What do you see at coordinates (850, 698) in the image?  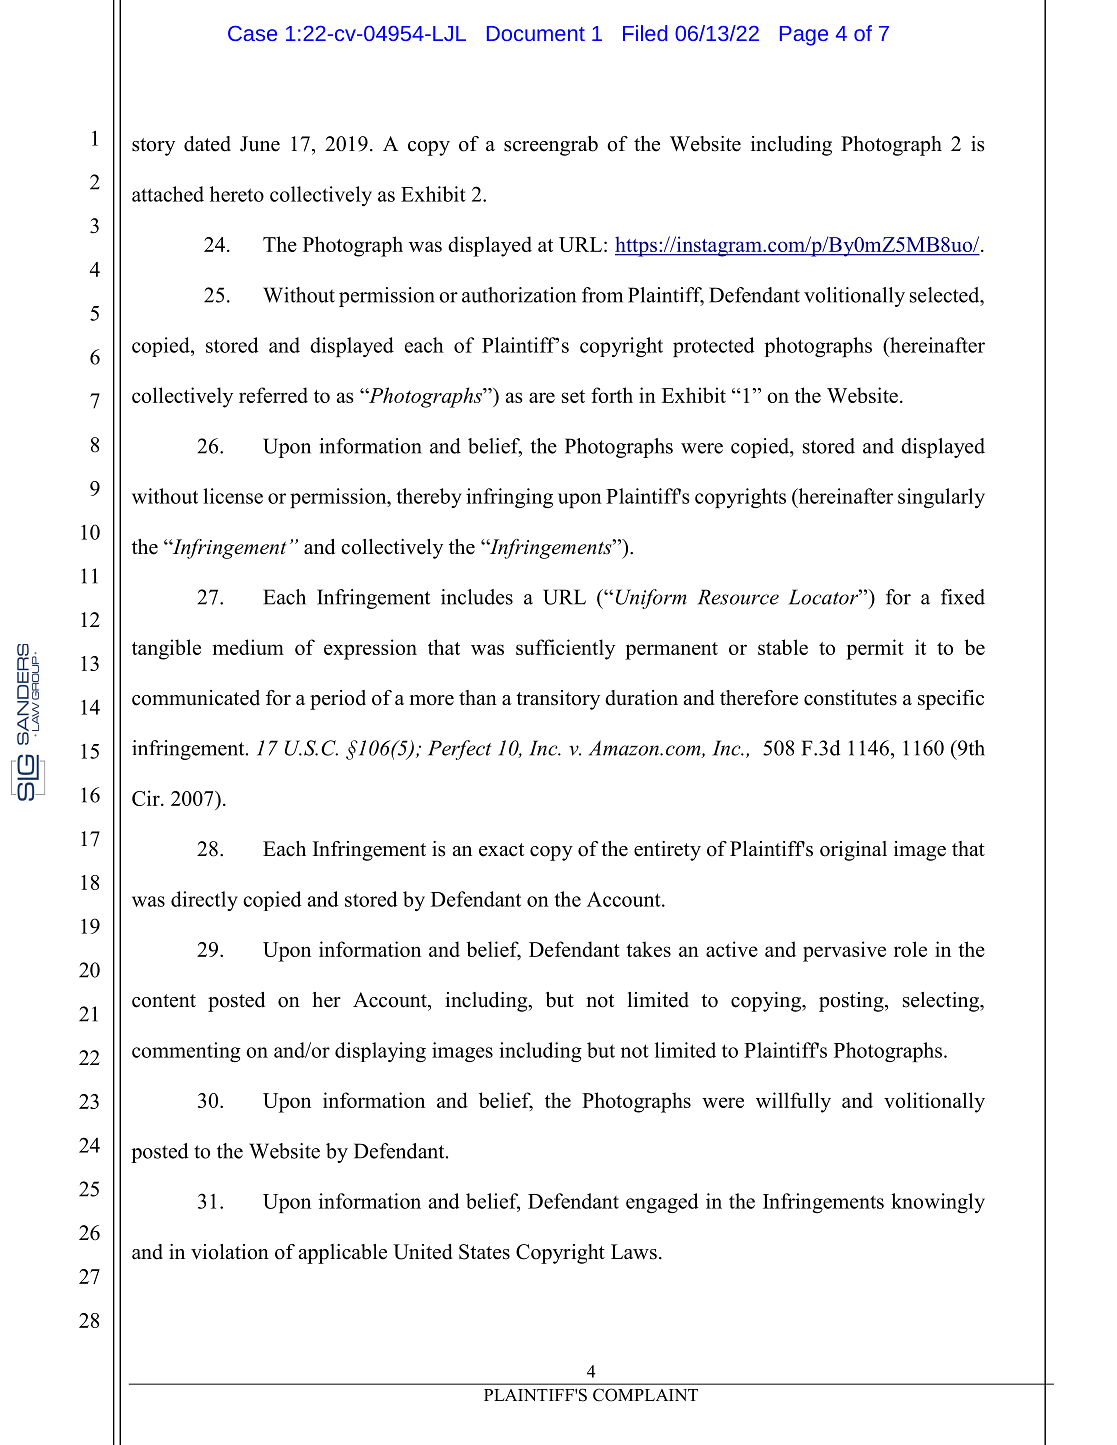 I see `constitutes` at bounding box center [850, 698].
